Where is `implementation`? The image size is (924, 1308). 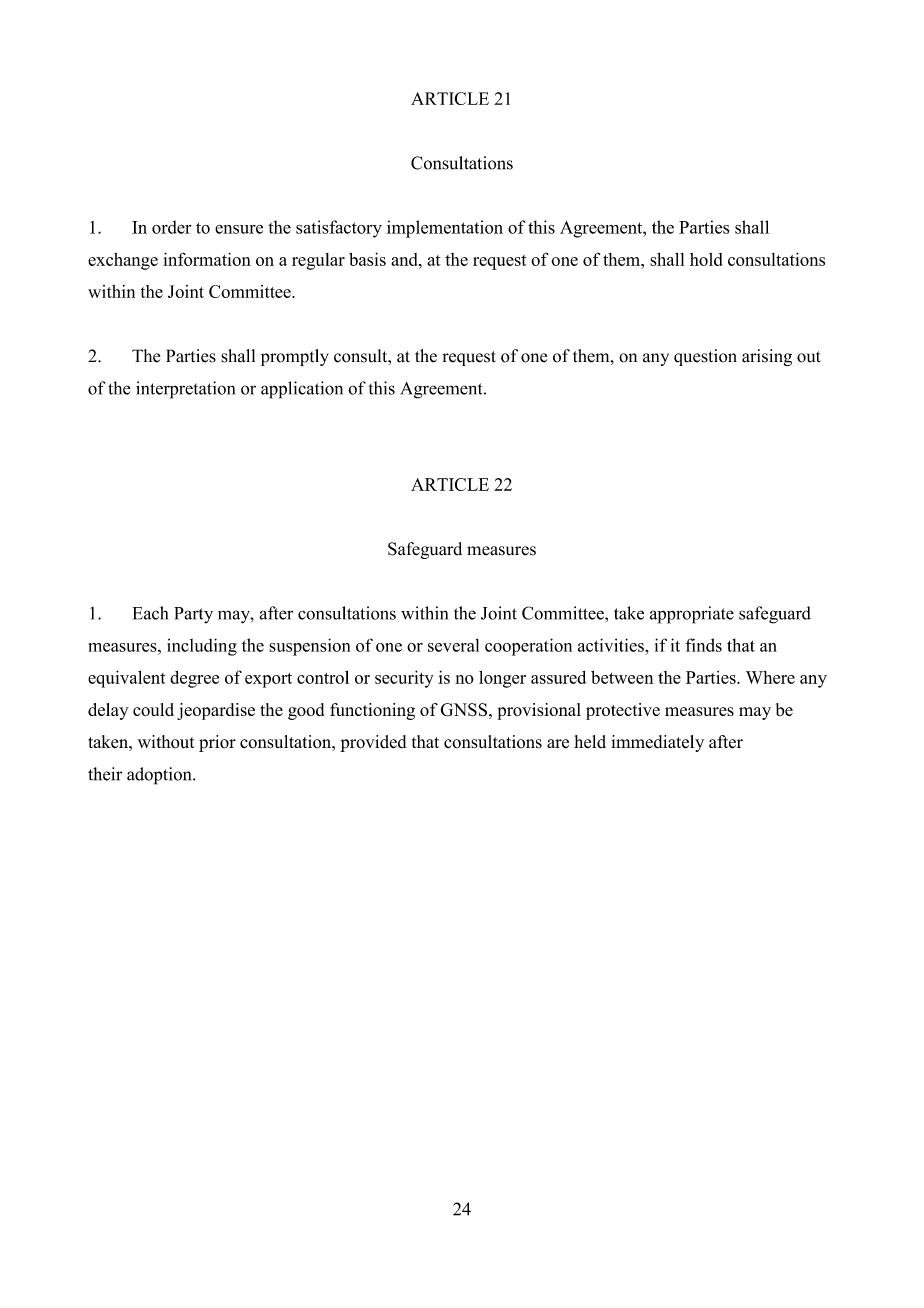 implementation is located at coordinates (445, 229).
